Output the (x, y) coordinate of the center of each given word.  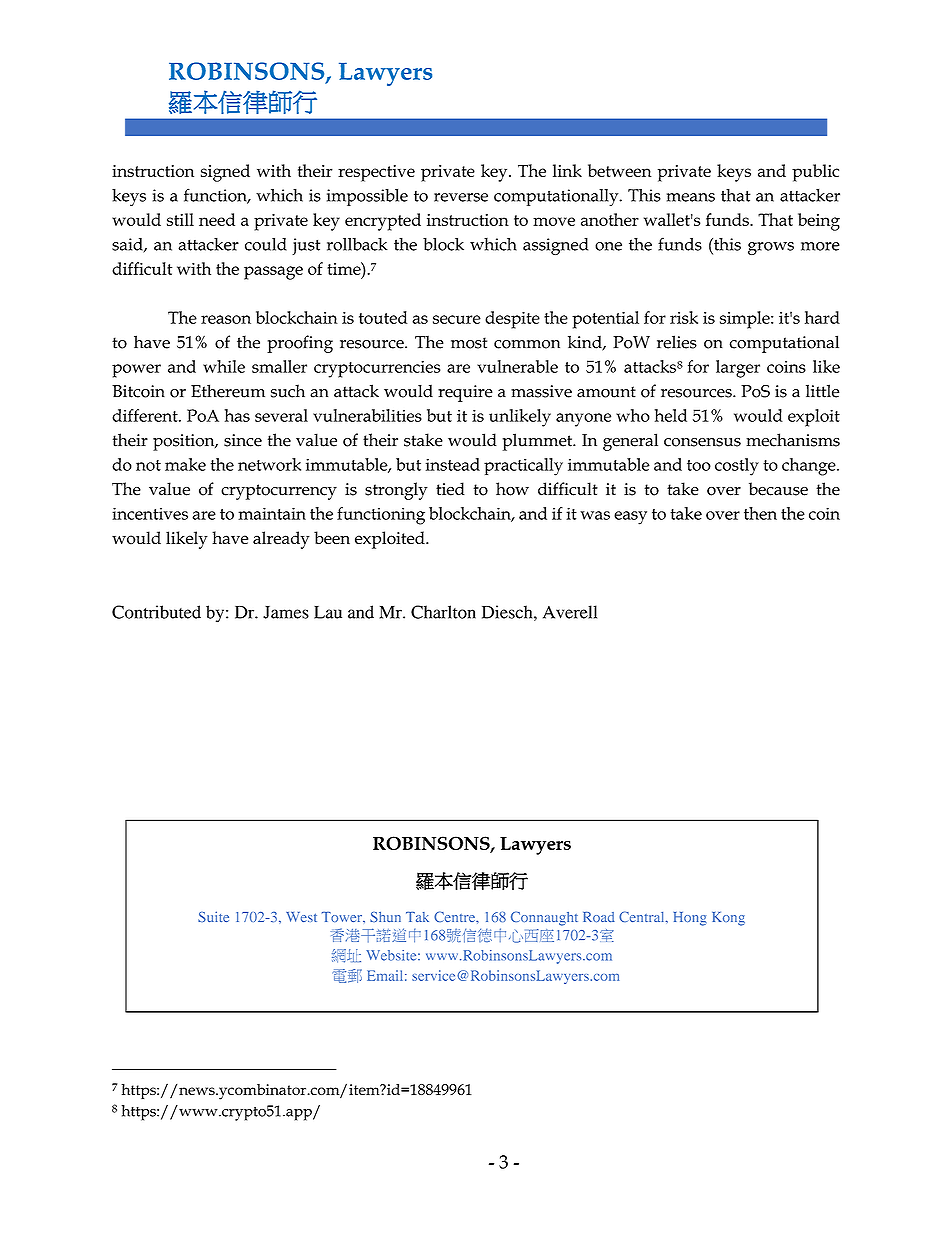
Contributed (156, 612)
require (465, 393)
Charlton (443, 612)
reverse (461, 197)
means (691, 197)
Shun (385, 917)
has (237, 415)
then (760, 513)
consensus (702, 442)
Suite (213, 916)
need (217, 219)
